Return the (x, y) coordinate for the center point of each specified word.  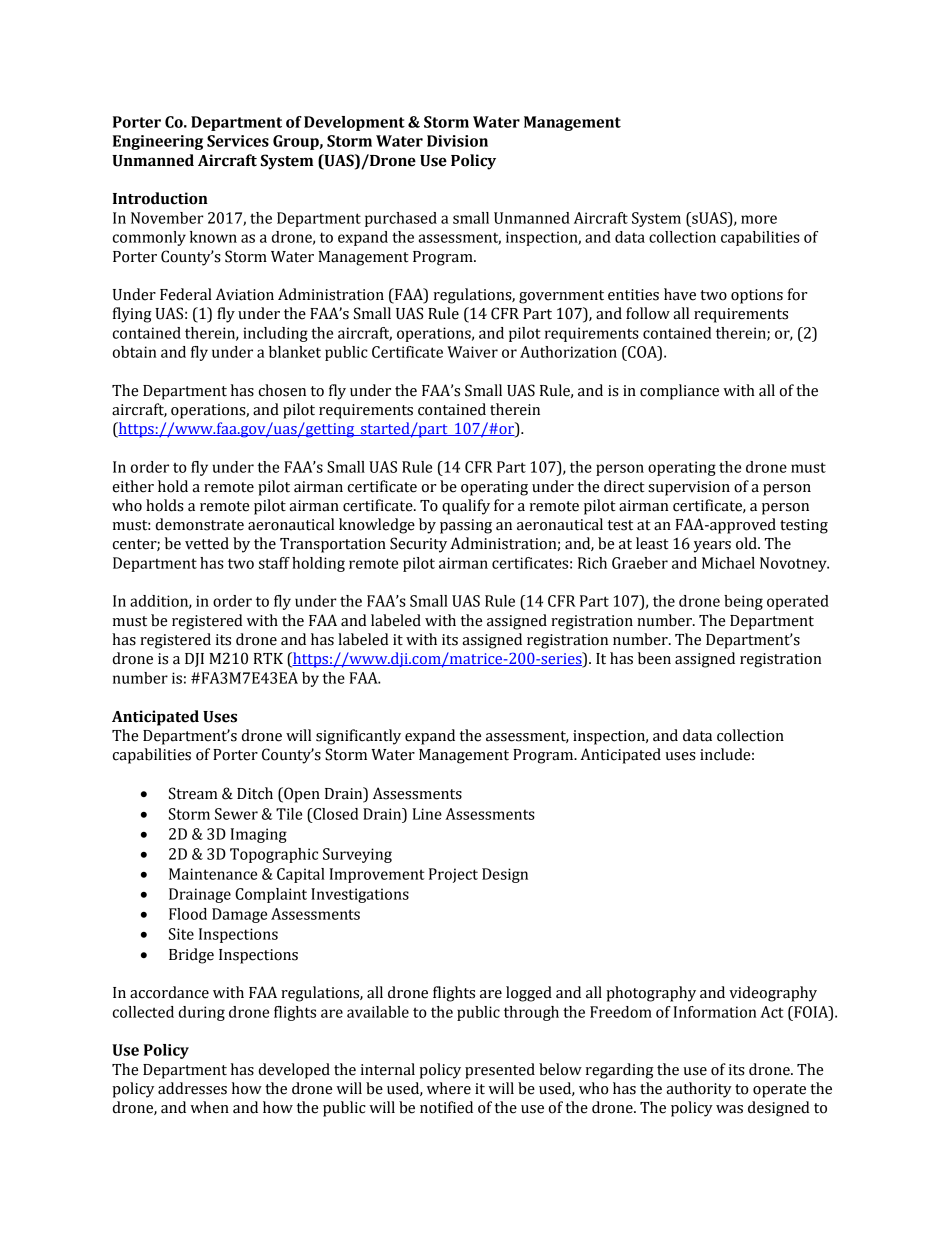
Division (457, 141)
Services (238, 141)
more (759, 219)
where (449, 1088)
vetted (207, 543)
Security (418, 545)
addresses (192, 1088)
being (743, 602)
